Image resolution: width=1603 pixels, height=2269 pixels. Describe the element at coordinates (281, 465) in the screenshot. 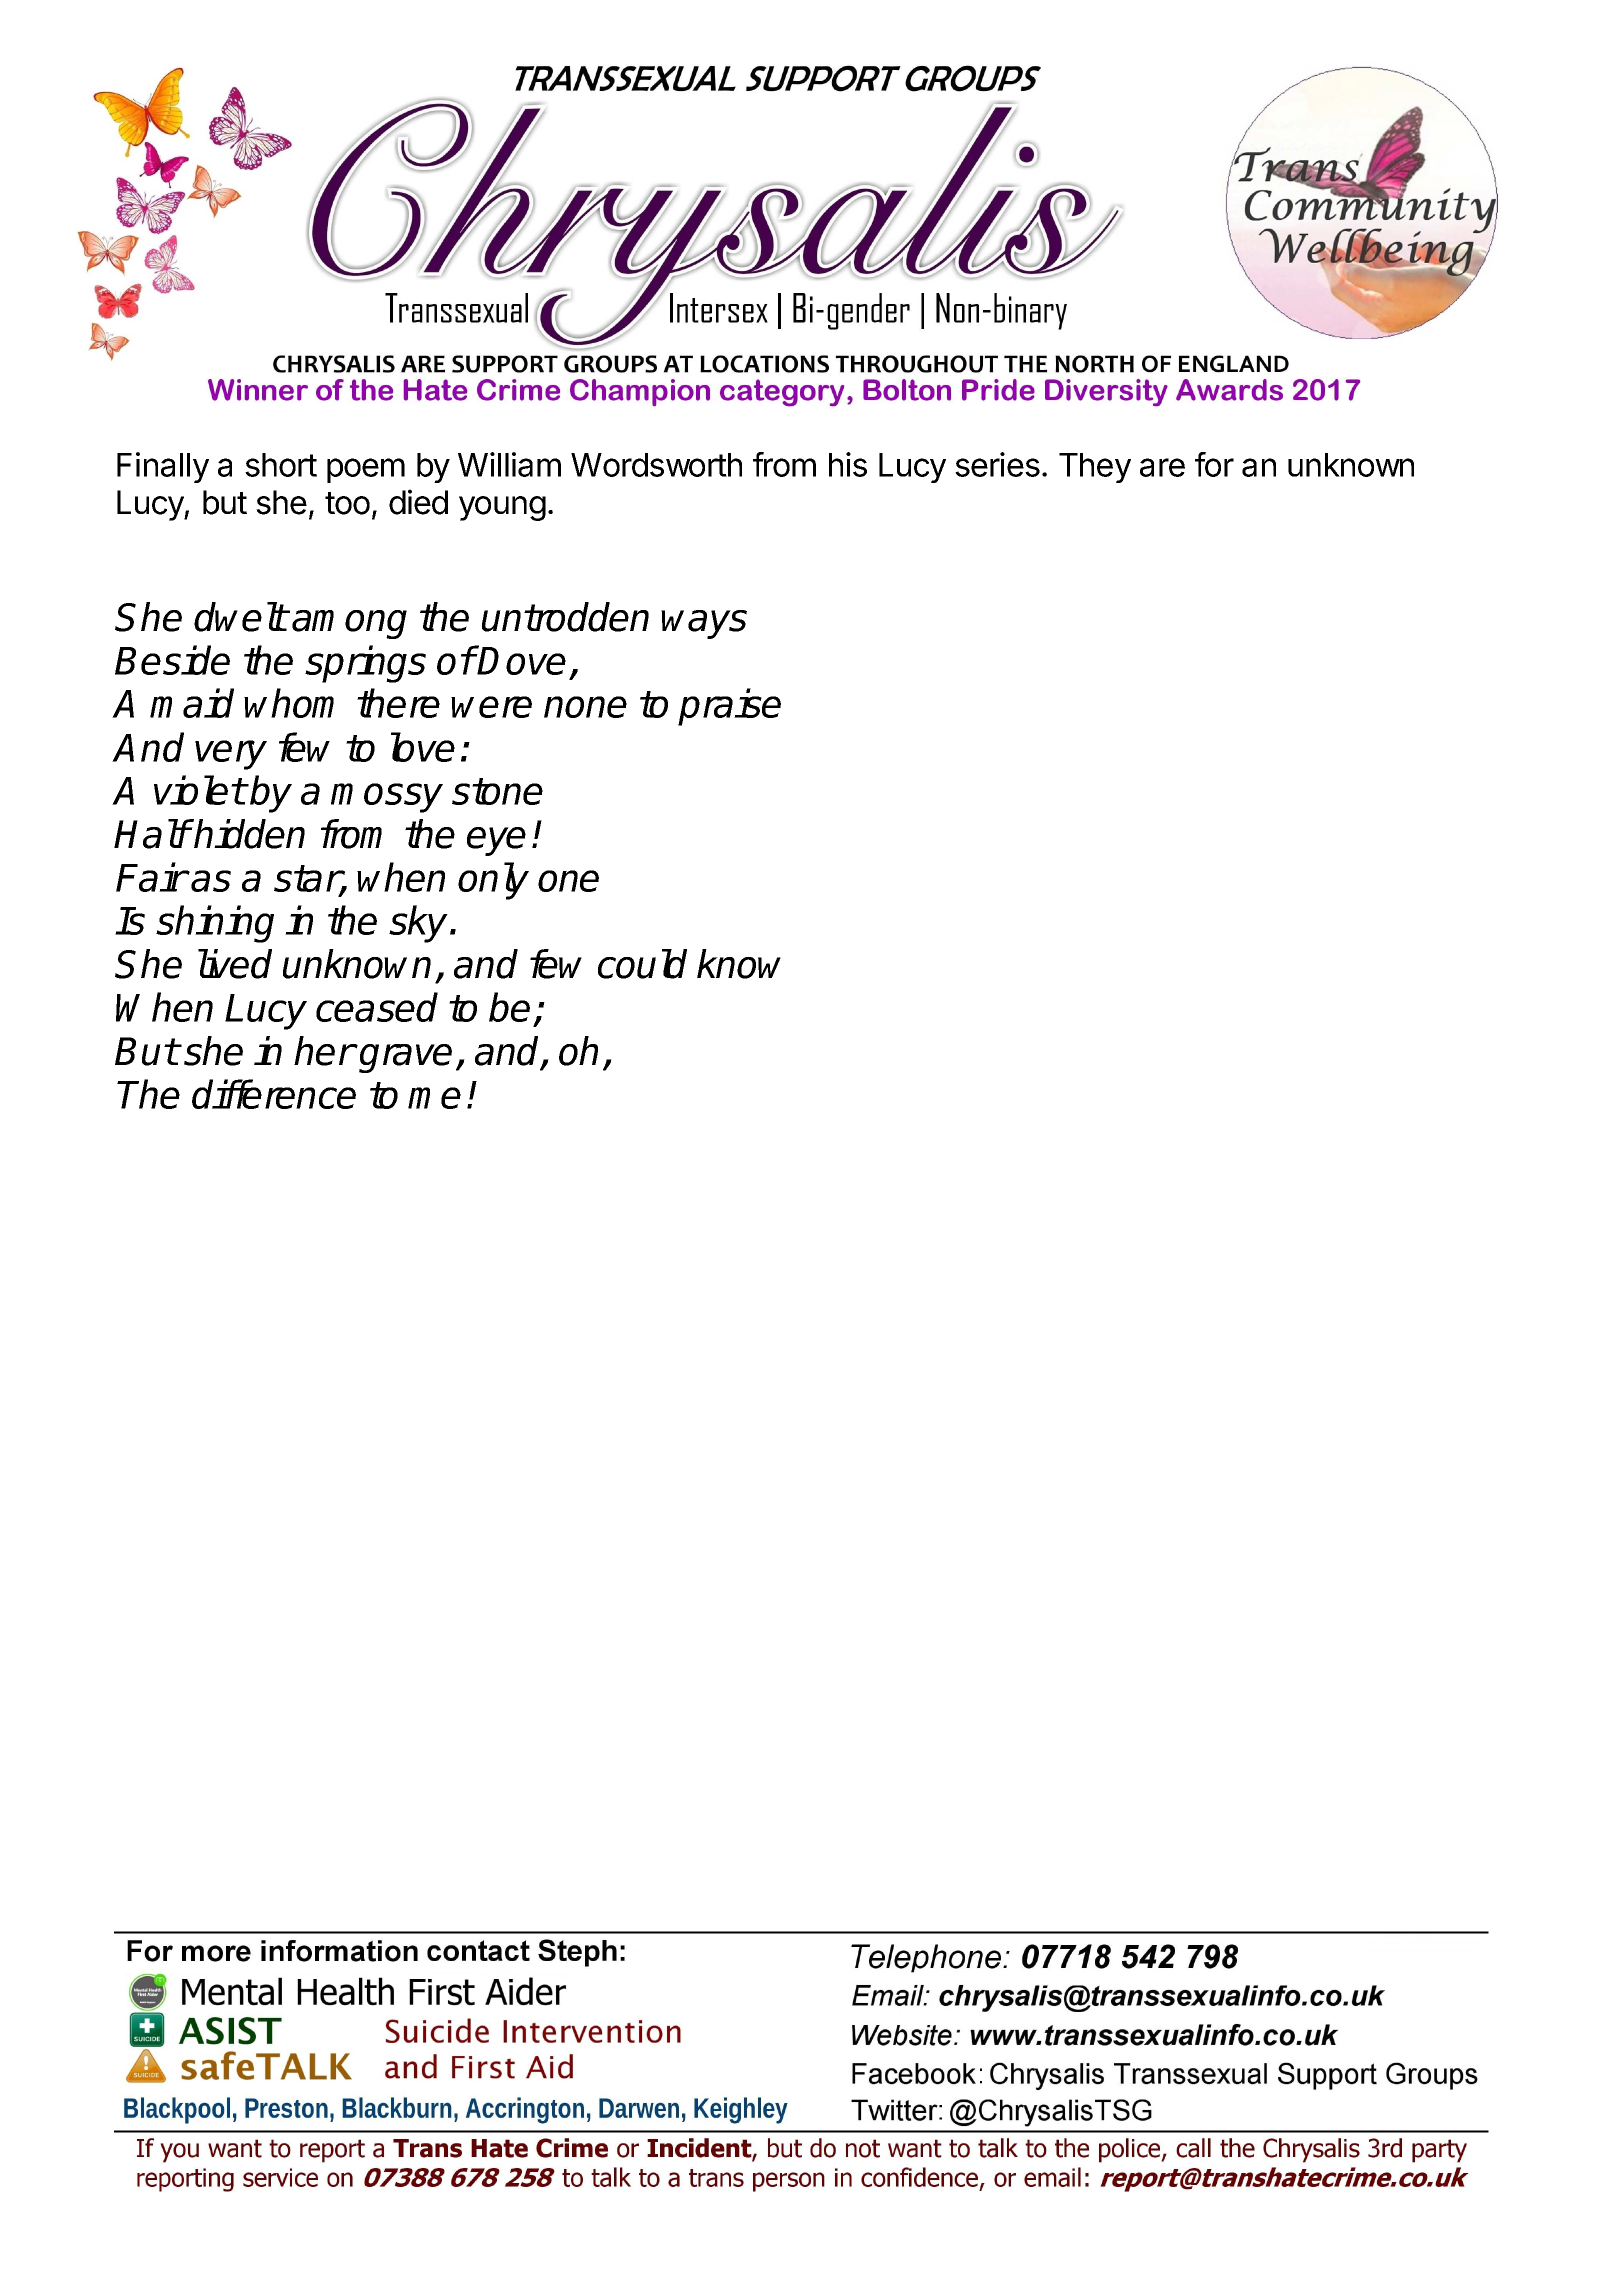

I see `short` at that location.
